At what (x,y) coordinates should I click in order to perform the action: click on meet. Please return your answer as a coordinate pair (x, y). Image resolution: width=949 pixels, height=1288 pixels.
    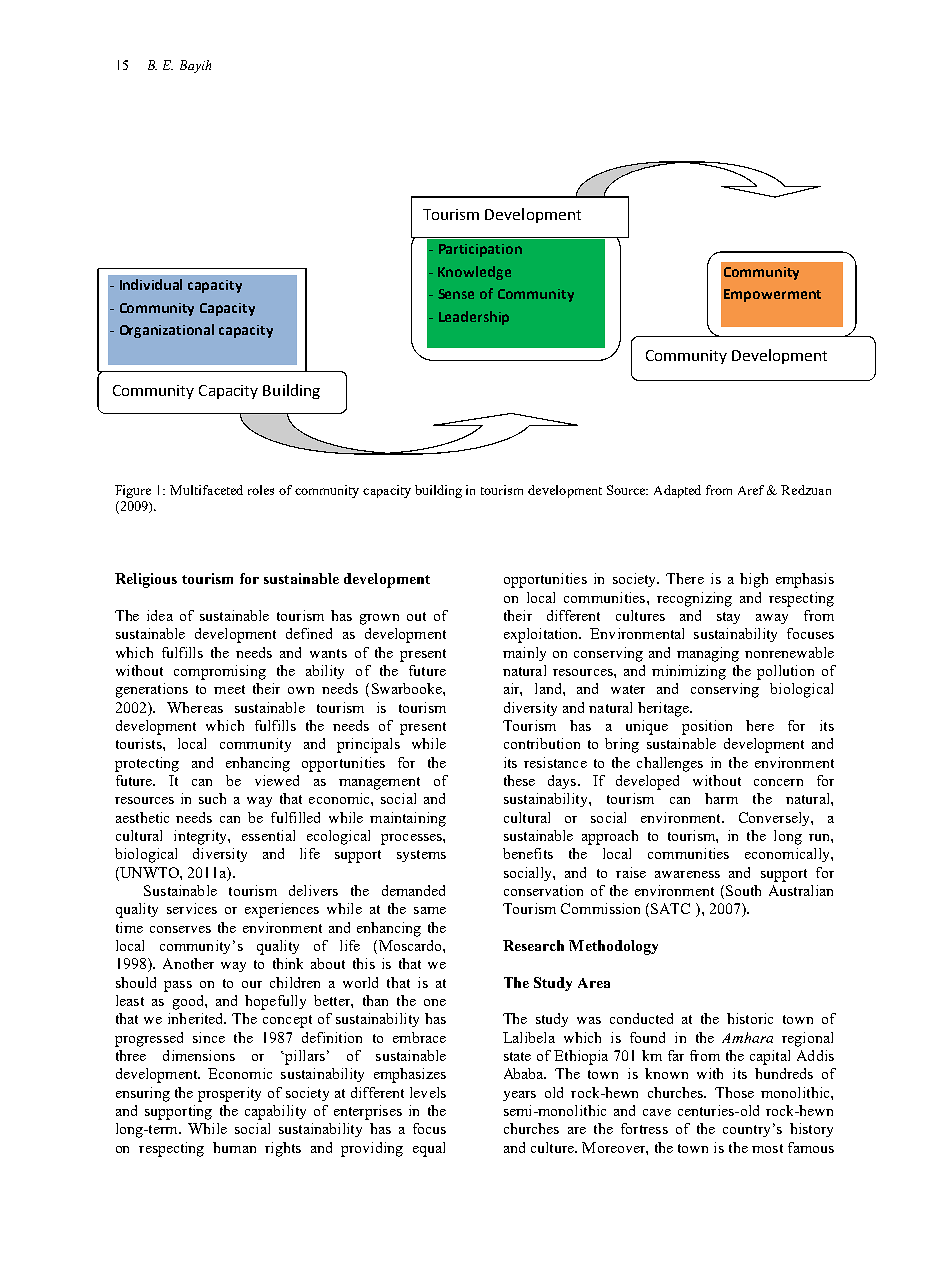
    Looking at the image, I should click on (229, 689).
